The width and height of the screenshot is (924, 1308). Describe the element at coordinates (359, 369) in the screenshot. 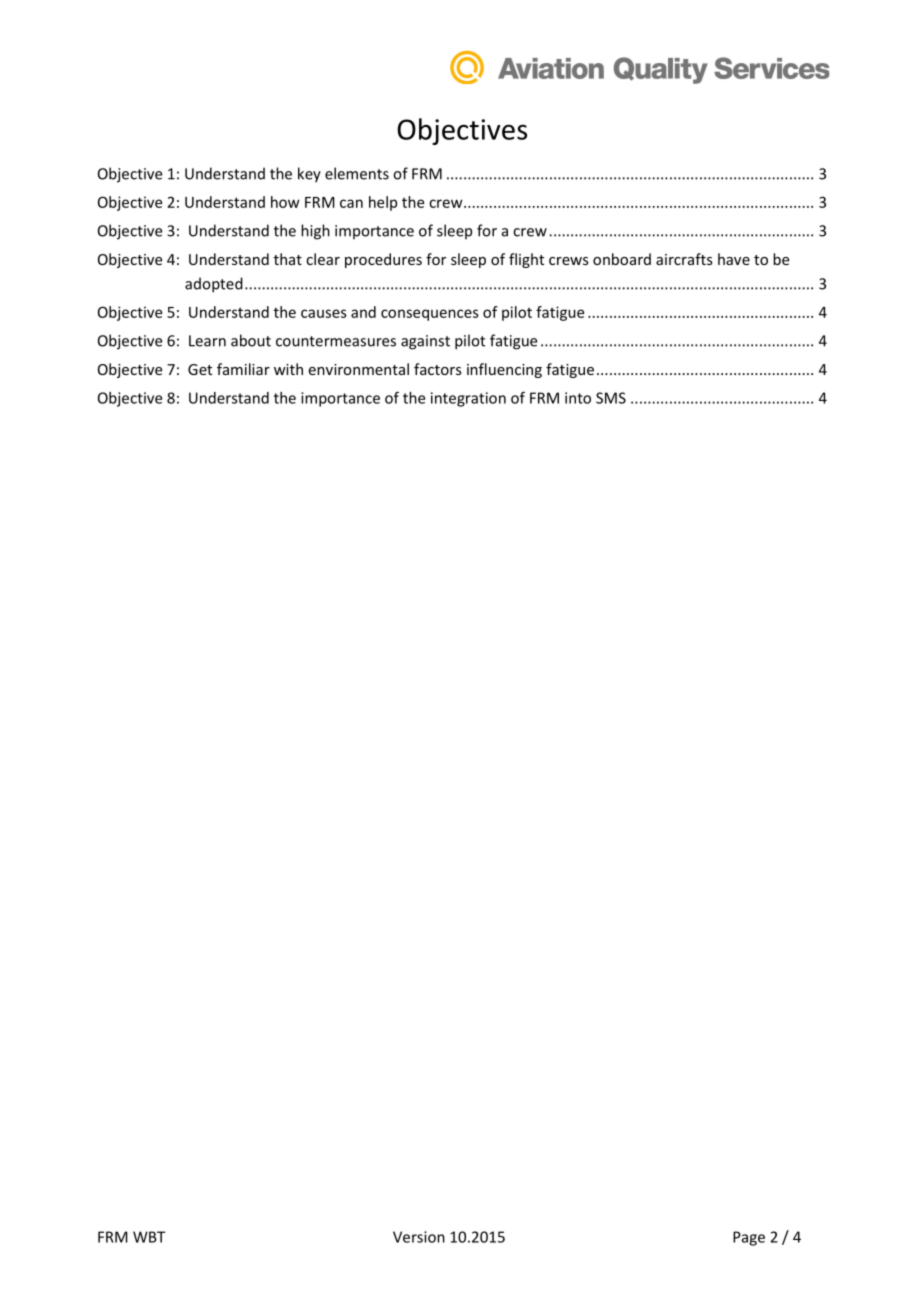

I see `environmental` at that location.
